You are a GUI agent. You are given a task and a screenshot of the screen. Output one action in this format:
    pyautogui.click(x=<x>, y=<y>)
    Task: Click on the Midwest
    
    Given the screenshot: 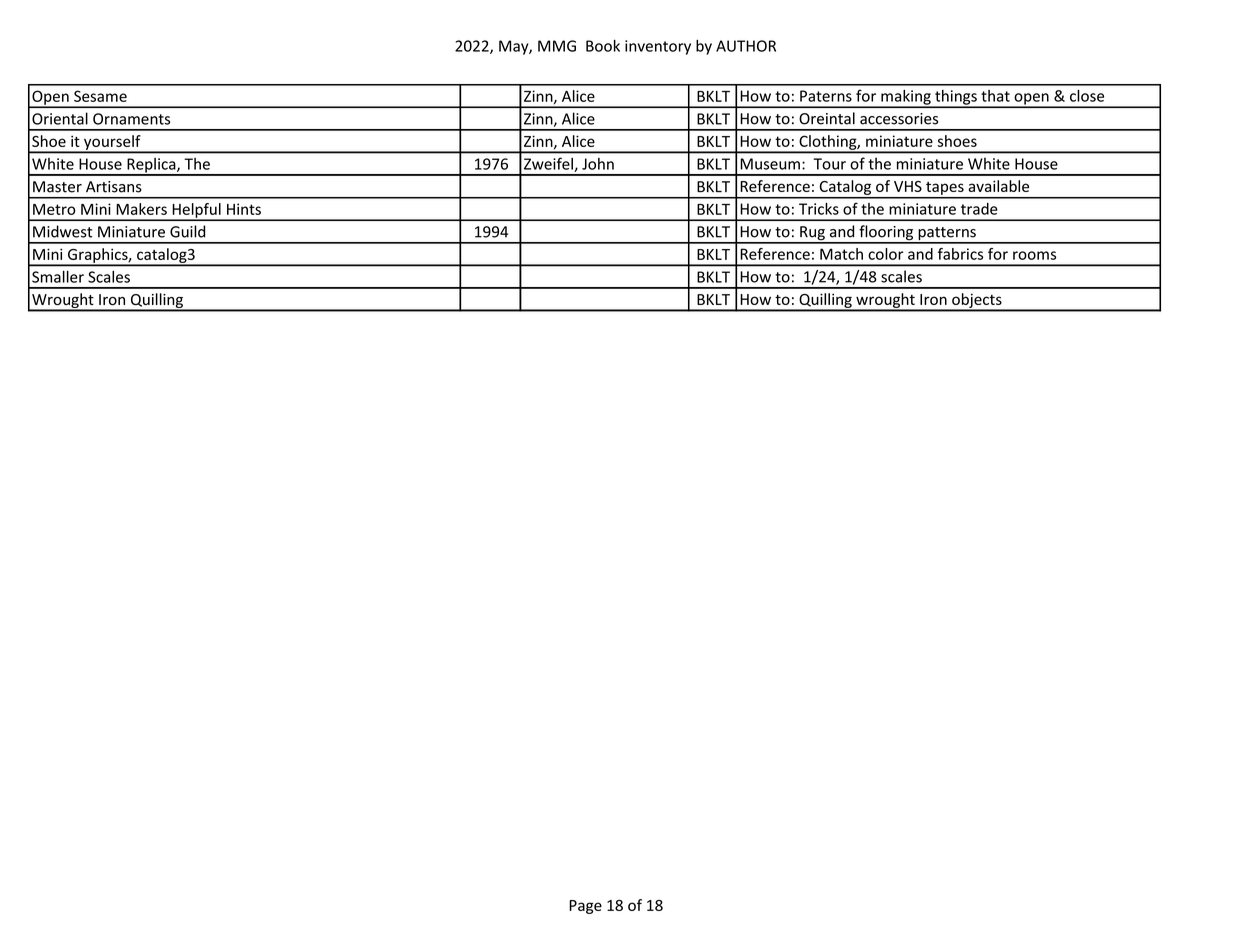 What is the action you would take?
    pyautogui.click(x=62, y=231)
